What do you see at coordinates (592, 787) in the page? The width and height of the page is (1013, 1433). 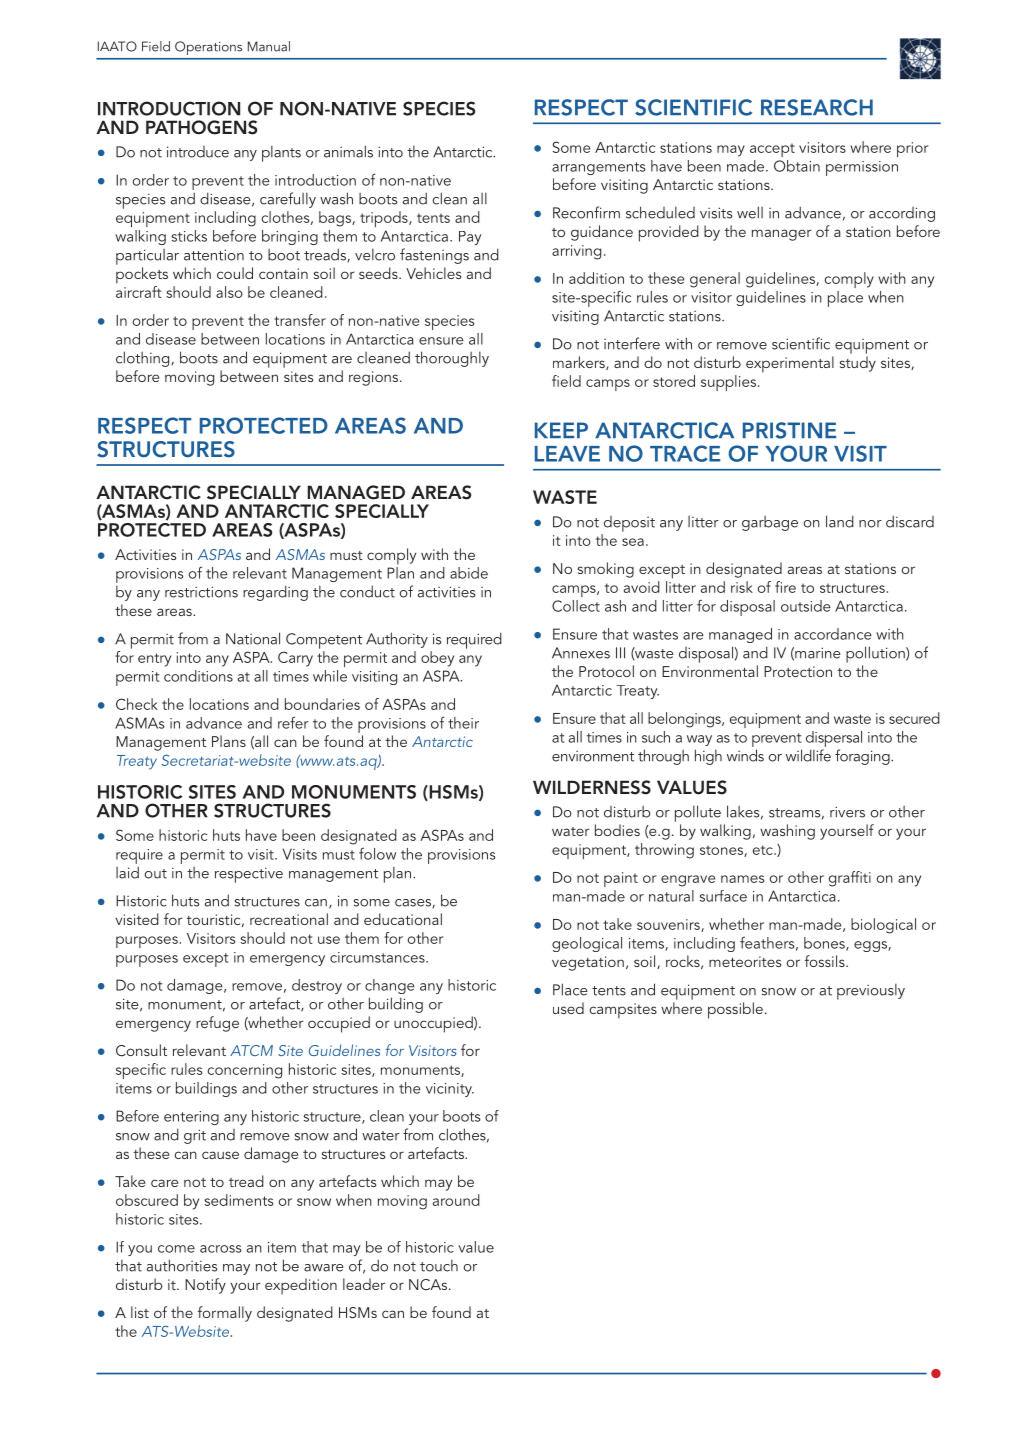 I see `WILDERNESS` at bounding box center [592, 787].
